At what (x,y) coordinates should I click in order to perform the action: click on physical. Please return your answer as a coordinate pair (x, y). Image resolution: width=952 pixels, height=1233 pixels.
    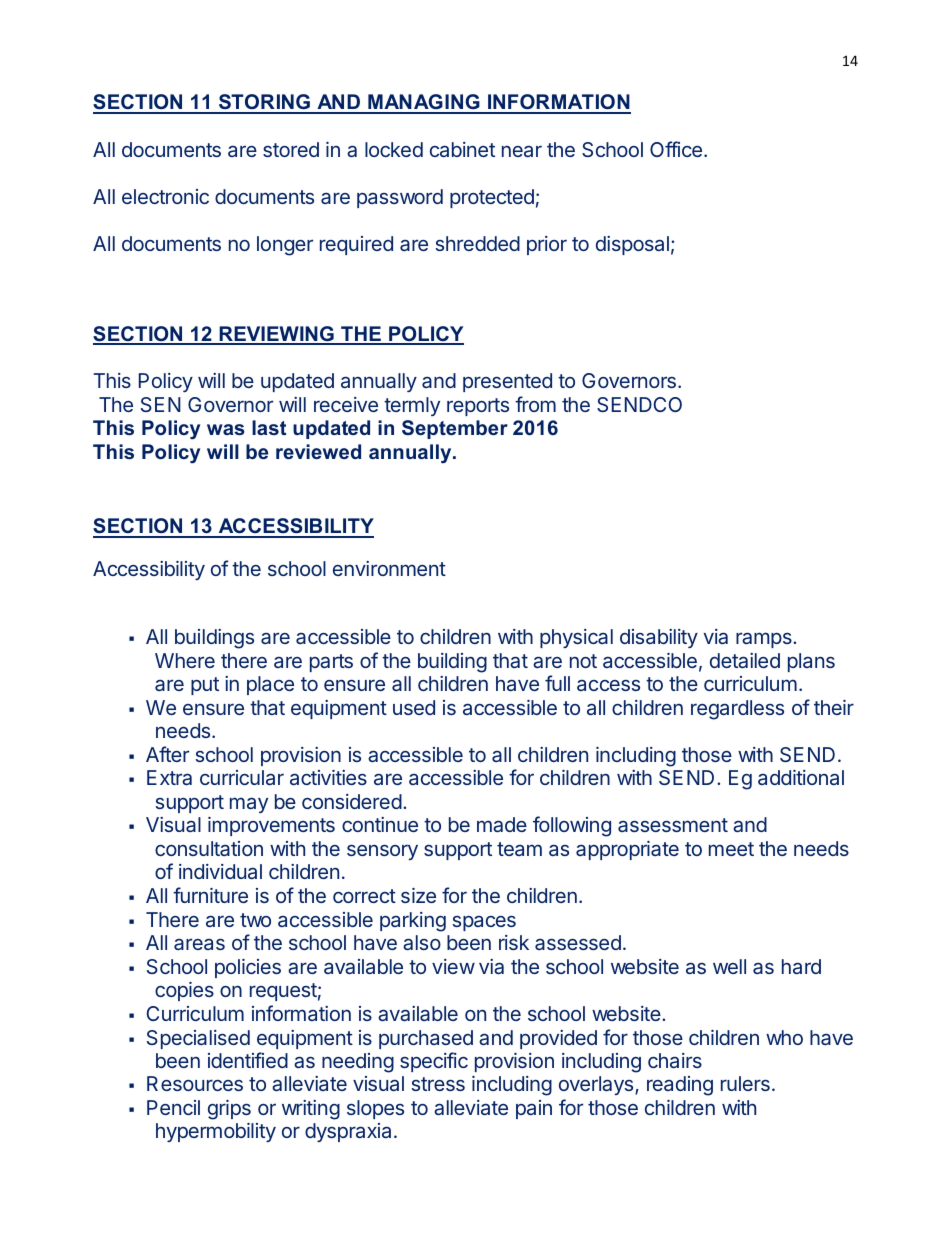
    Looking at the image, I should click on (576, 638).
